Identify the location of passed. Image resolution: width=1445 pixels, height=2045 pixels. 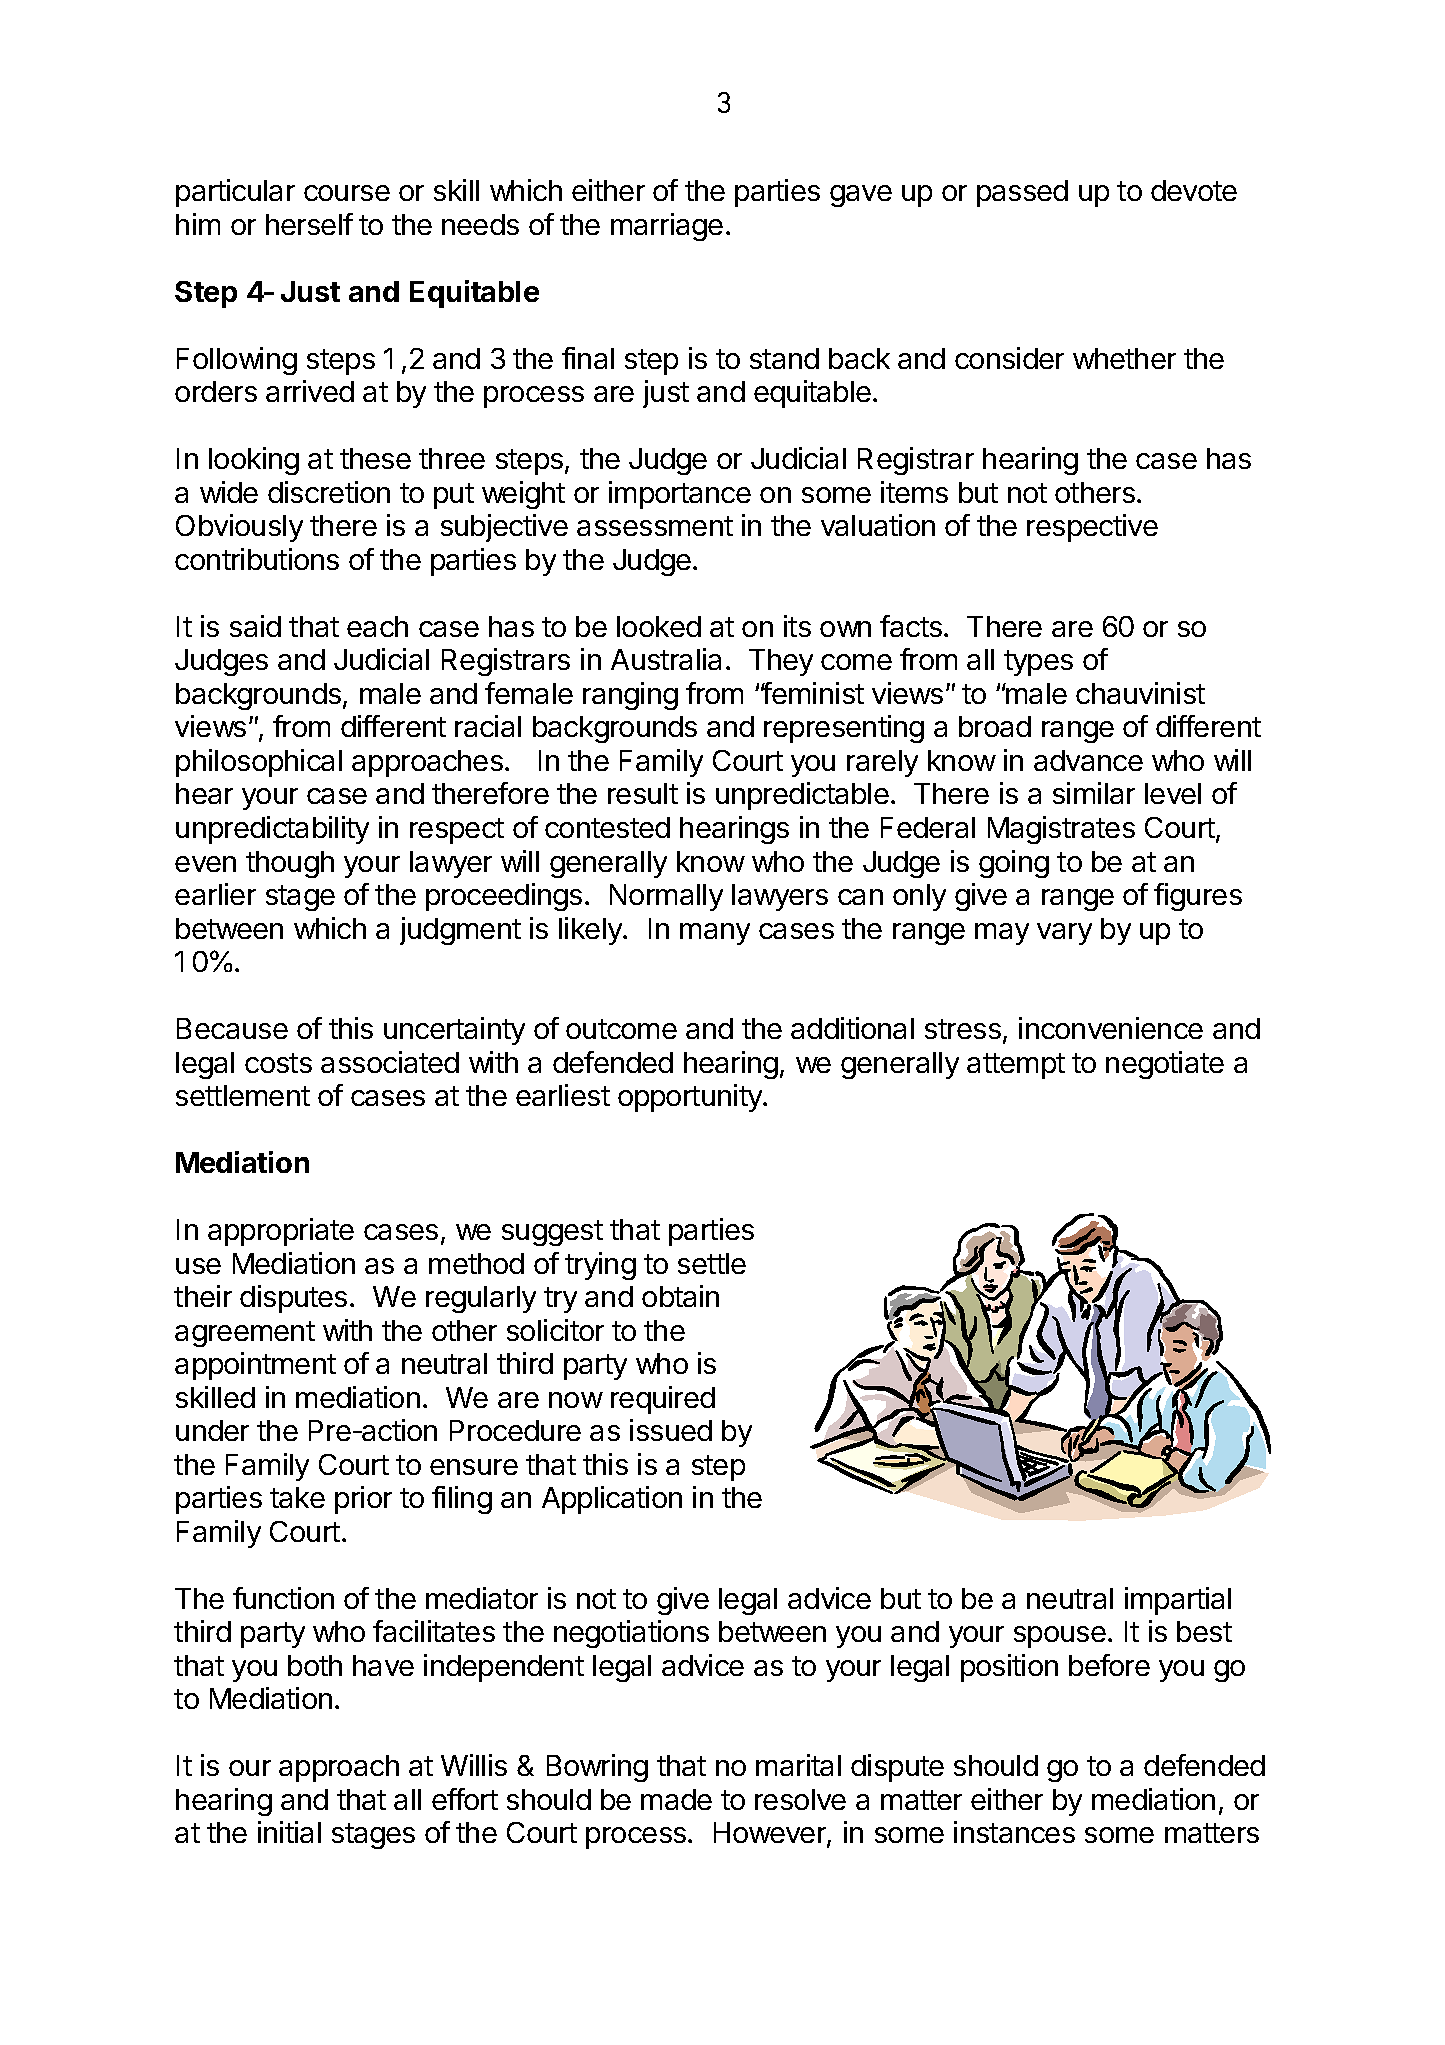
(1022, 193).
